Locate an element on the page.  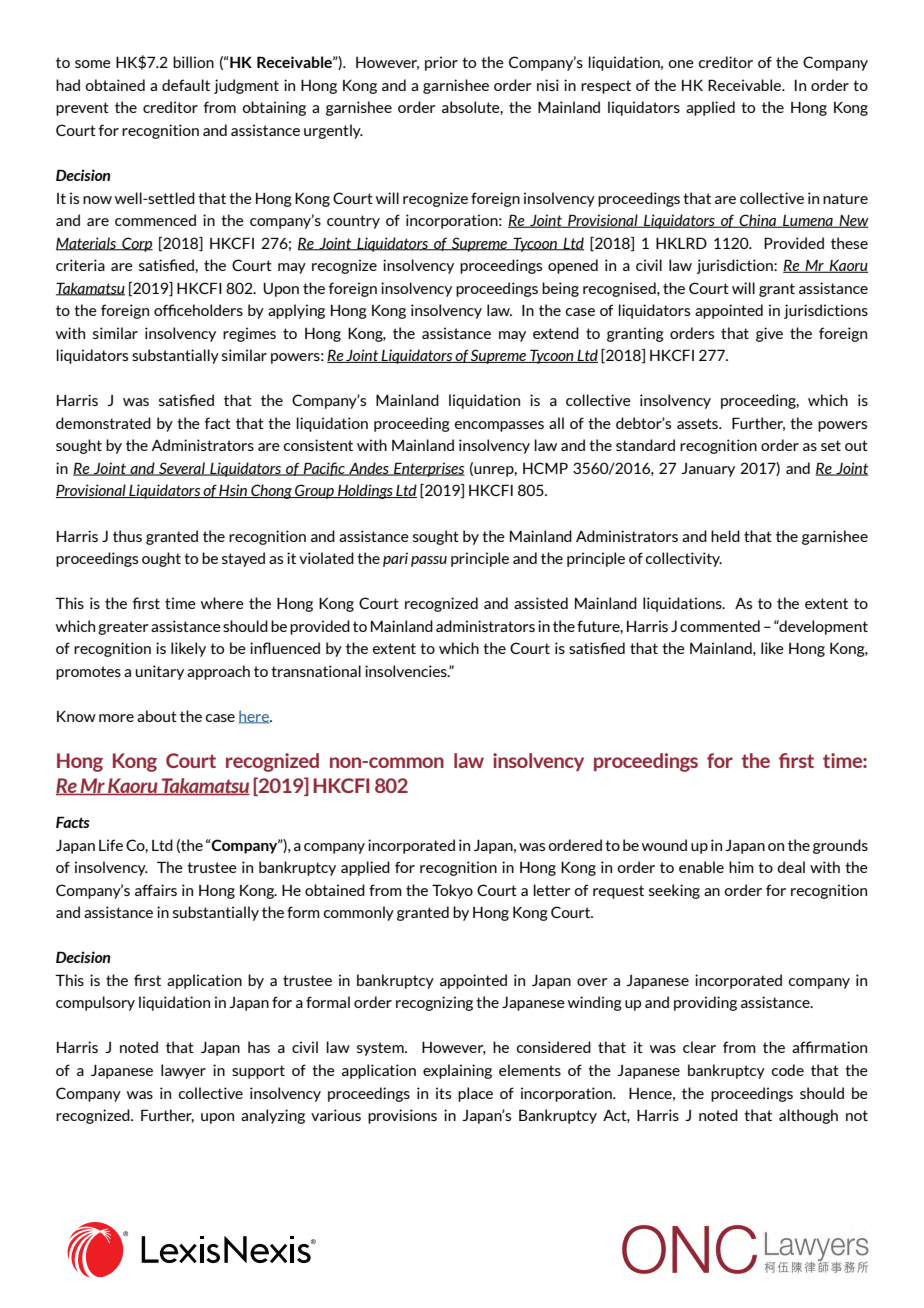
one is located at coordinates (681, 64).
